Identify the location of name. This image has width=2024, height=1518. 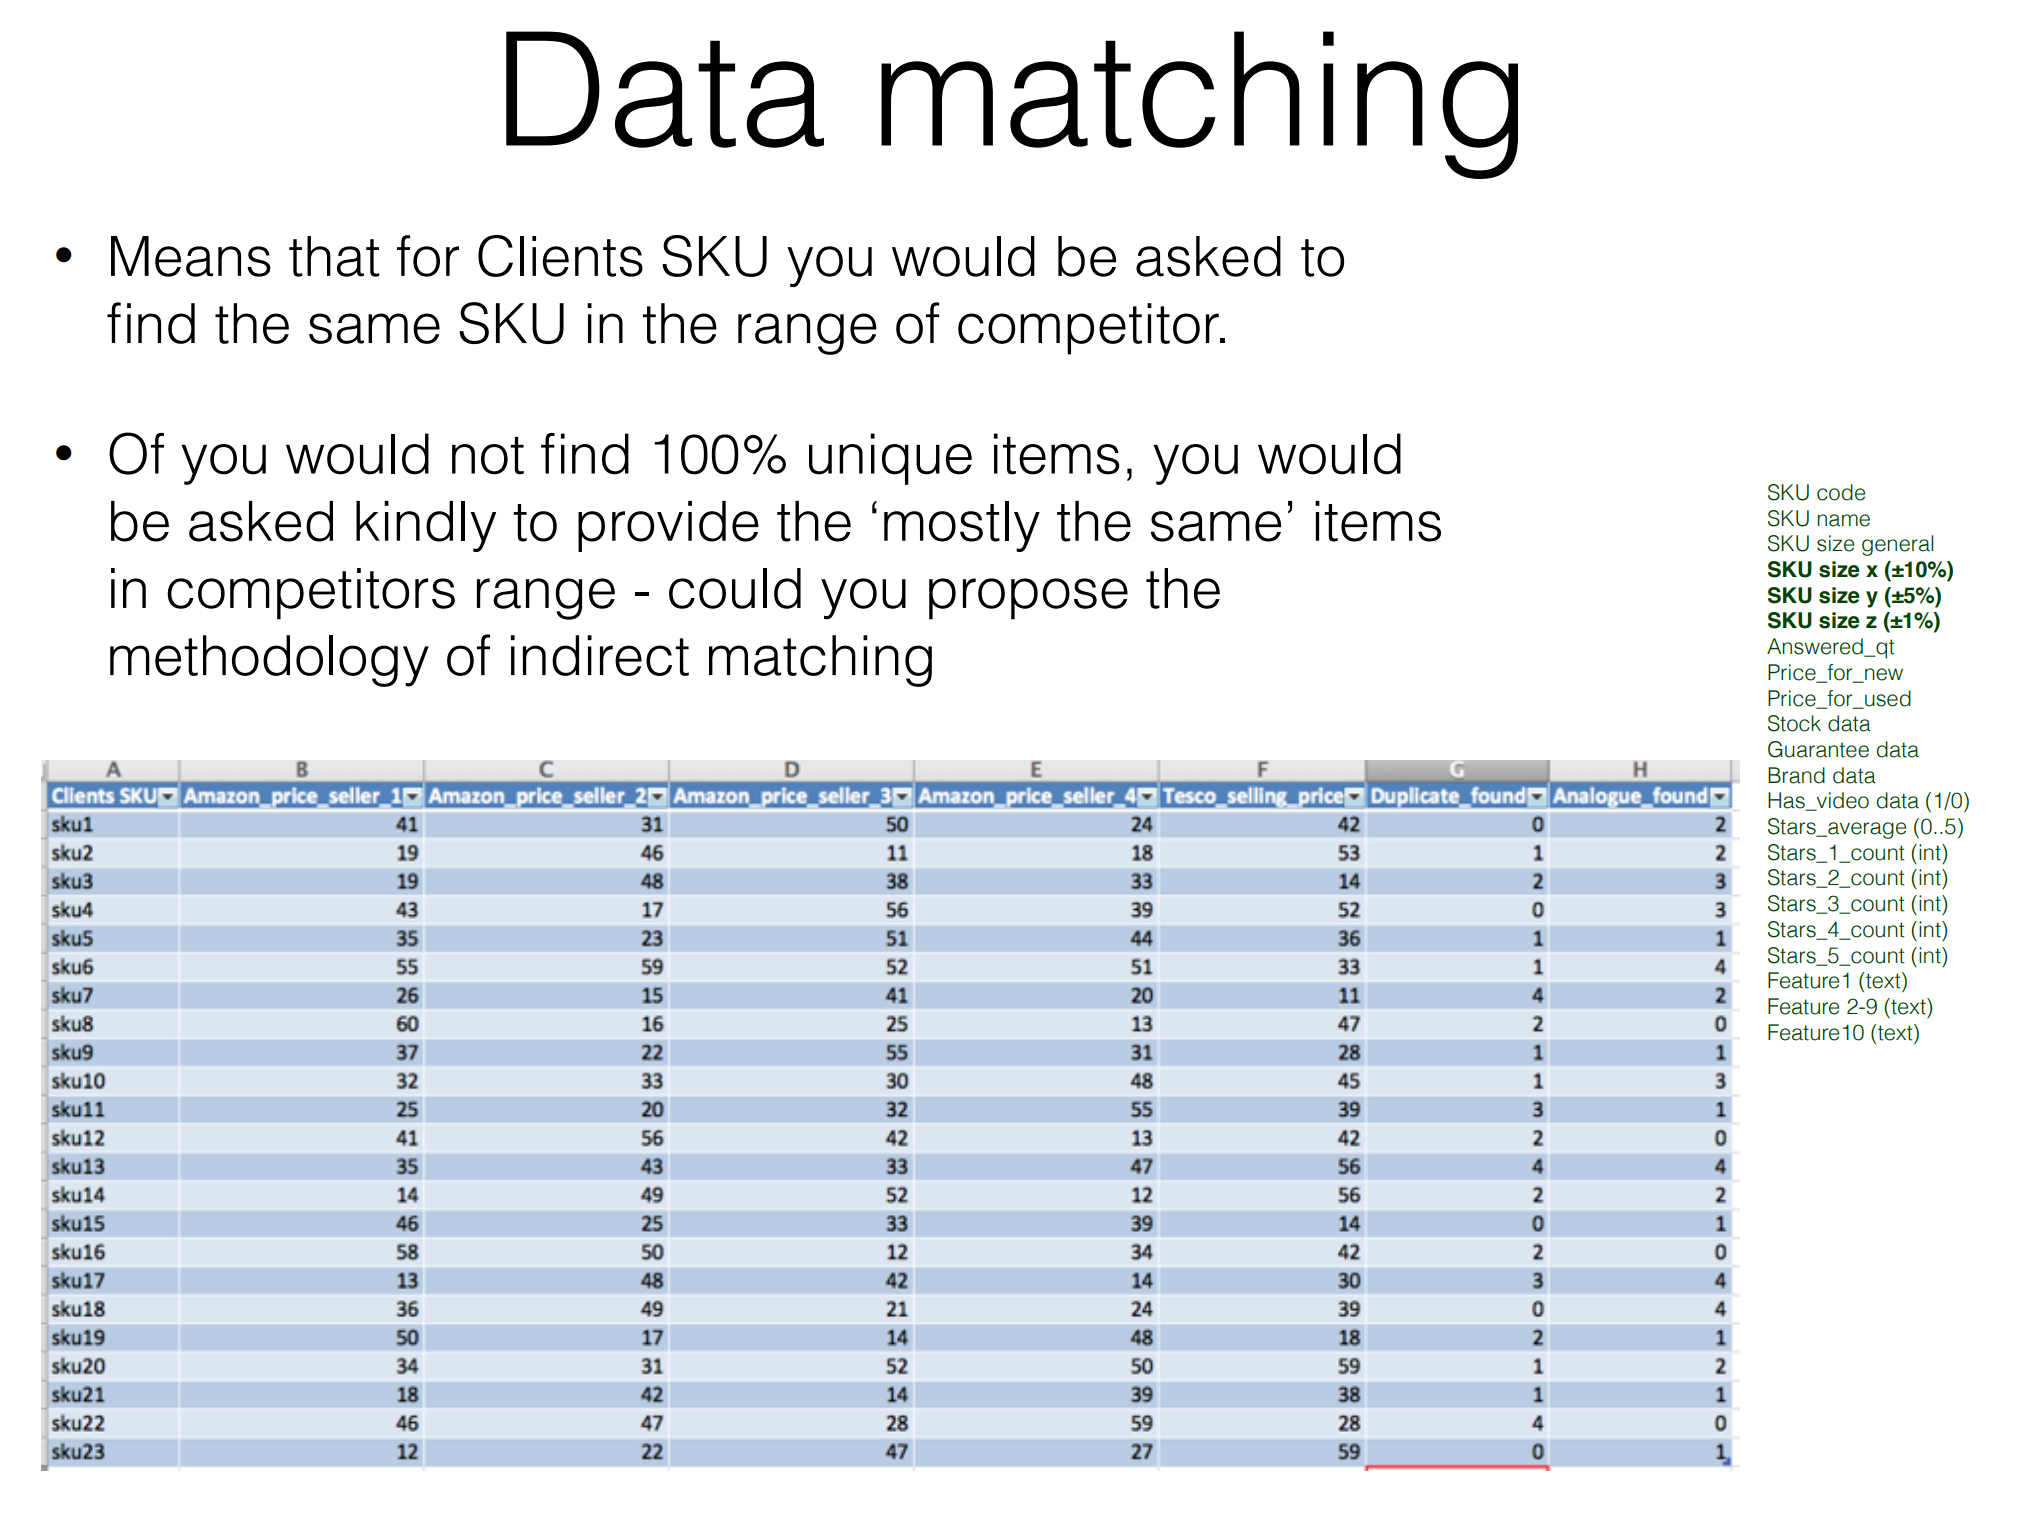
(1843, 520).
